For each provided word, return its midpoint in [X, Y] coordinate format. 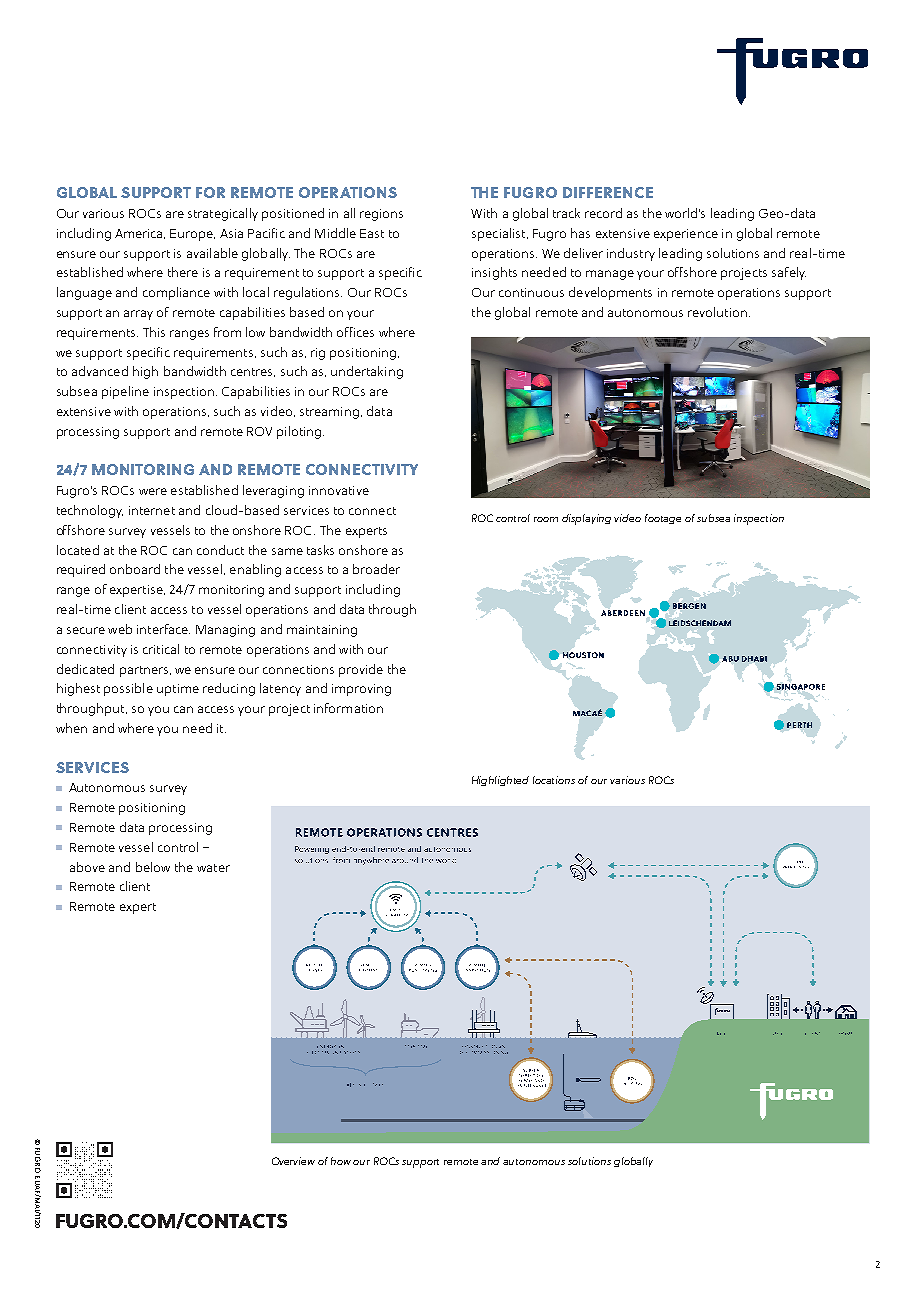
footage [663, 519]
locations [554, 780]
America [140, 234]
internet [152, 510]
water [213, 868]
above [87, 867]
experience [686, 235]
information [348, 708]
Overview [293, 1161]
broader [376, 569]
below [153, 867]
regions [381, 215]
